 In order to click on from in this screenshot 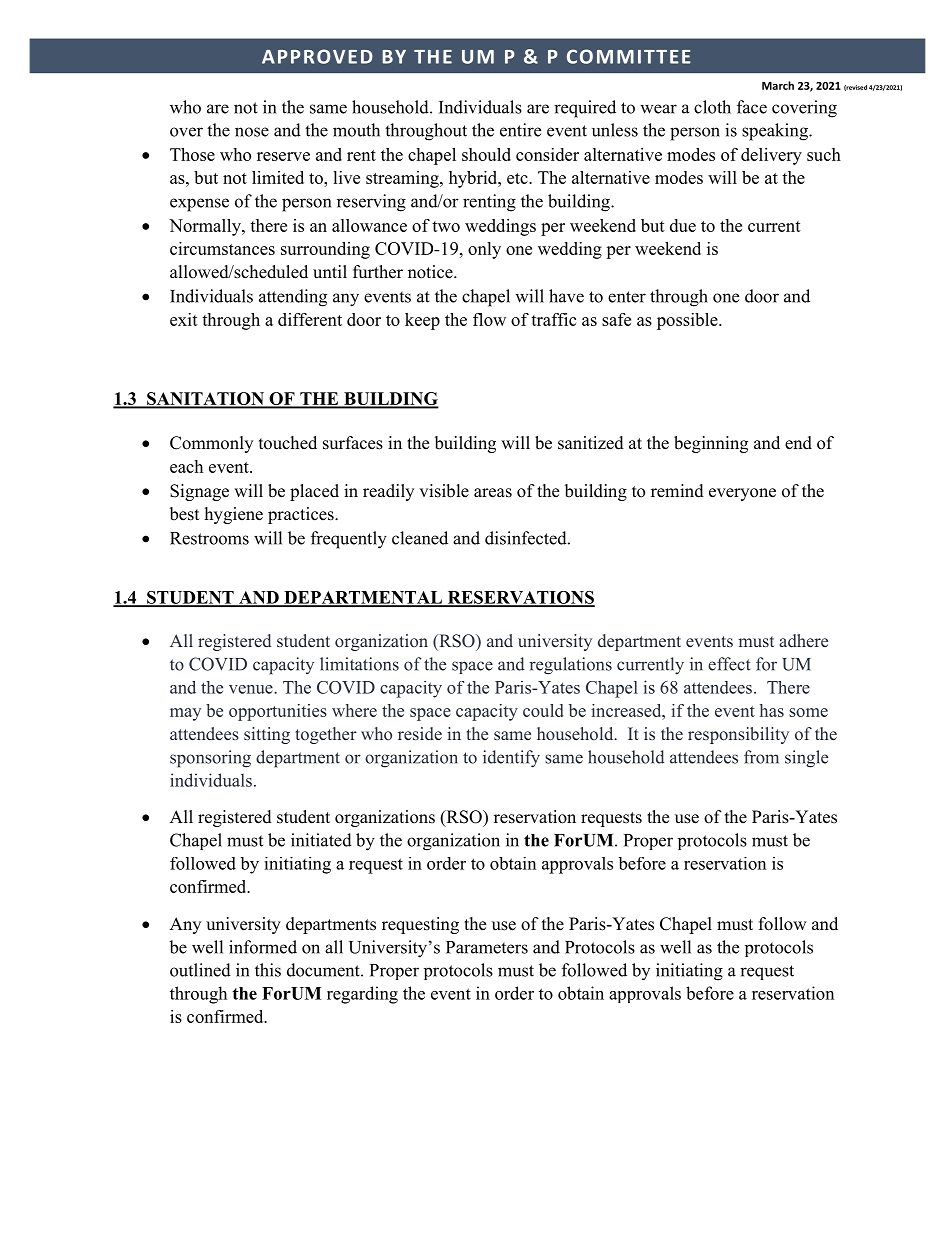, I will do `click(761, 757)`.
